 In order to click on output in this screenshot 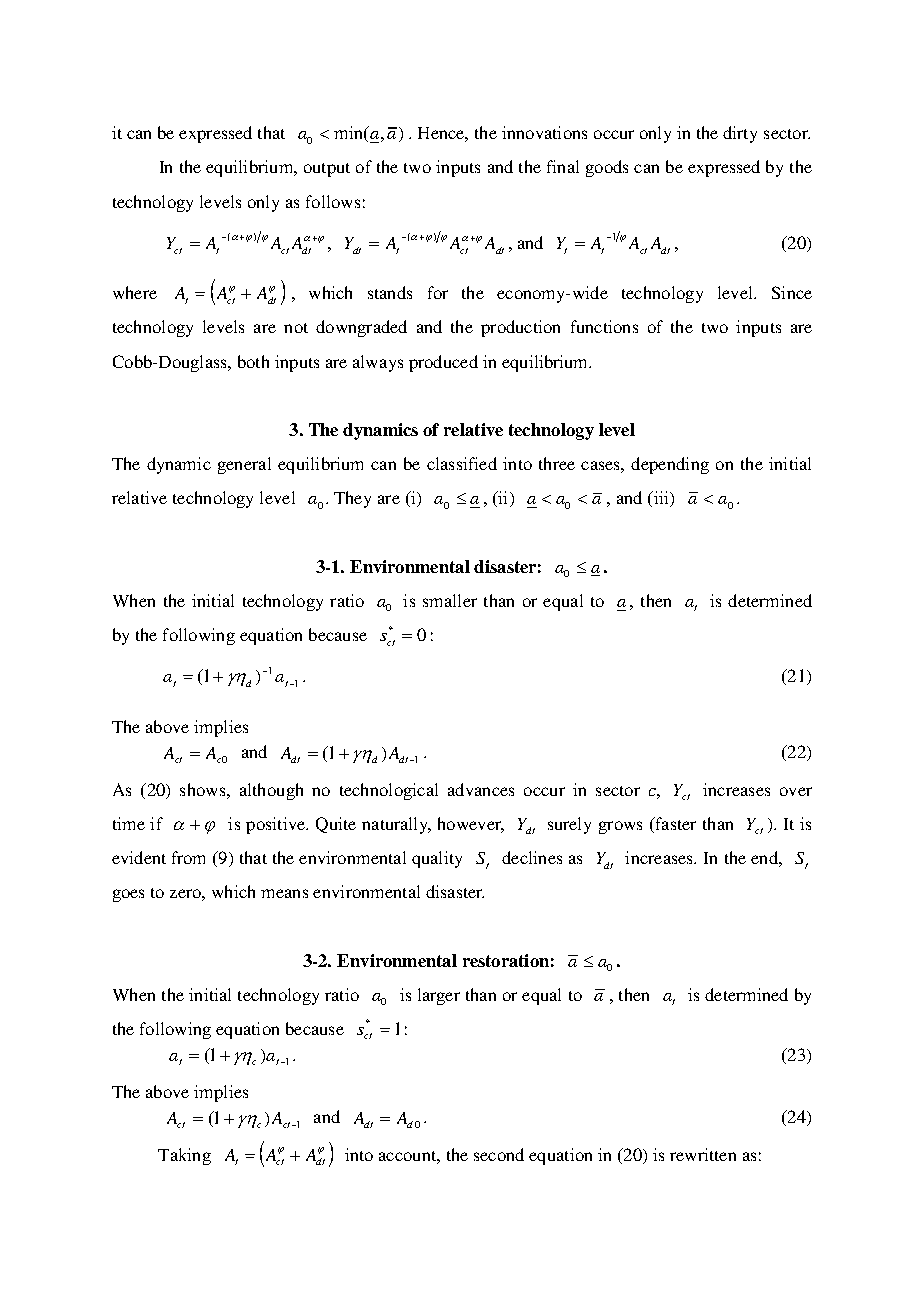, I will do `click(327, 170)`.
